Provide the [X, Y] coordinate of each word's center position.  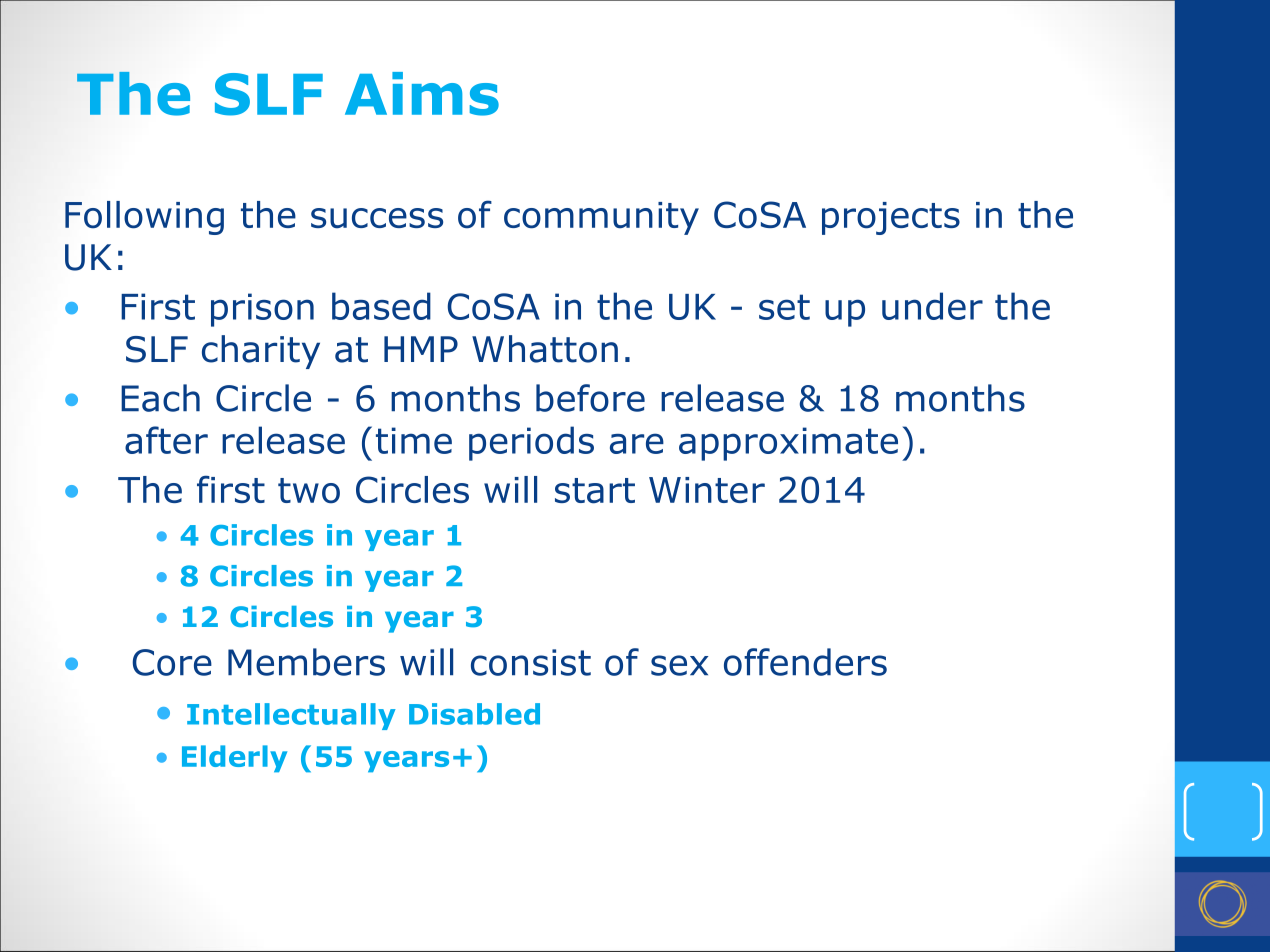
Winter [707, 490]
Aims [422, 94]
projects [891, 218]
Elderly [234, 758]
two [309, 491]
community [601, 218]
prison [262, 310]
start [595, 491]
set [784, 307]
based [381, 306]
